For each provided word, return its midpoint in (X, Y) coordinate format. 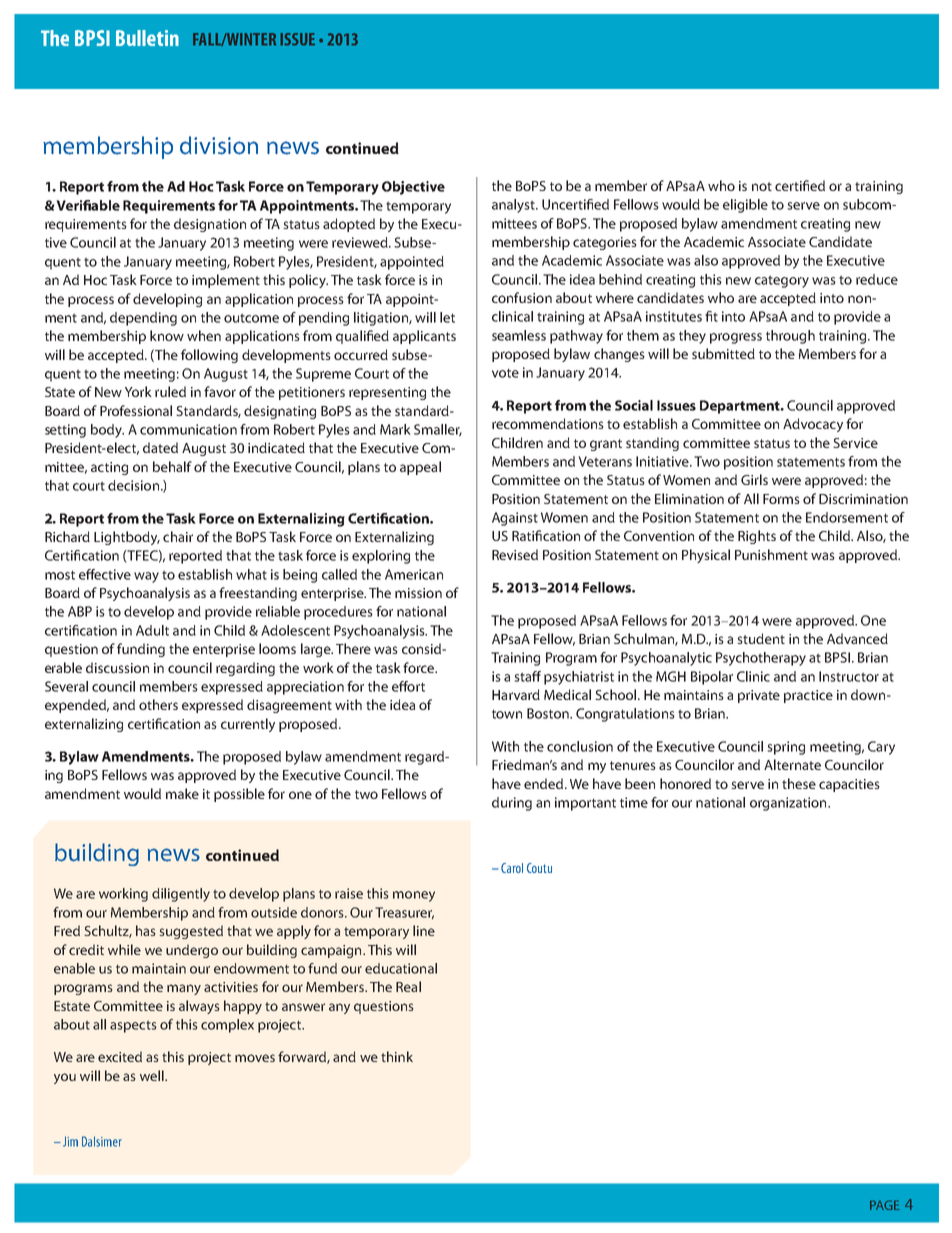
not (762, 186)
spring (786, 748)
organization (789, 804)
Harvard (516, 694)
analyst (514, 206)
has (146, 930)
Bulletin (147, 38)
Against (515, 519)
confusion (522, 297)
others (158, 704)
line (424, 930)
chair (178, 536)
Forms (781, 499)
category (782, 281)
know (167, 335)
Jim (70, 1141)
